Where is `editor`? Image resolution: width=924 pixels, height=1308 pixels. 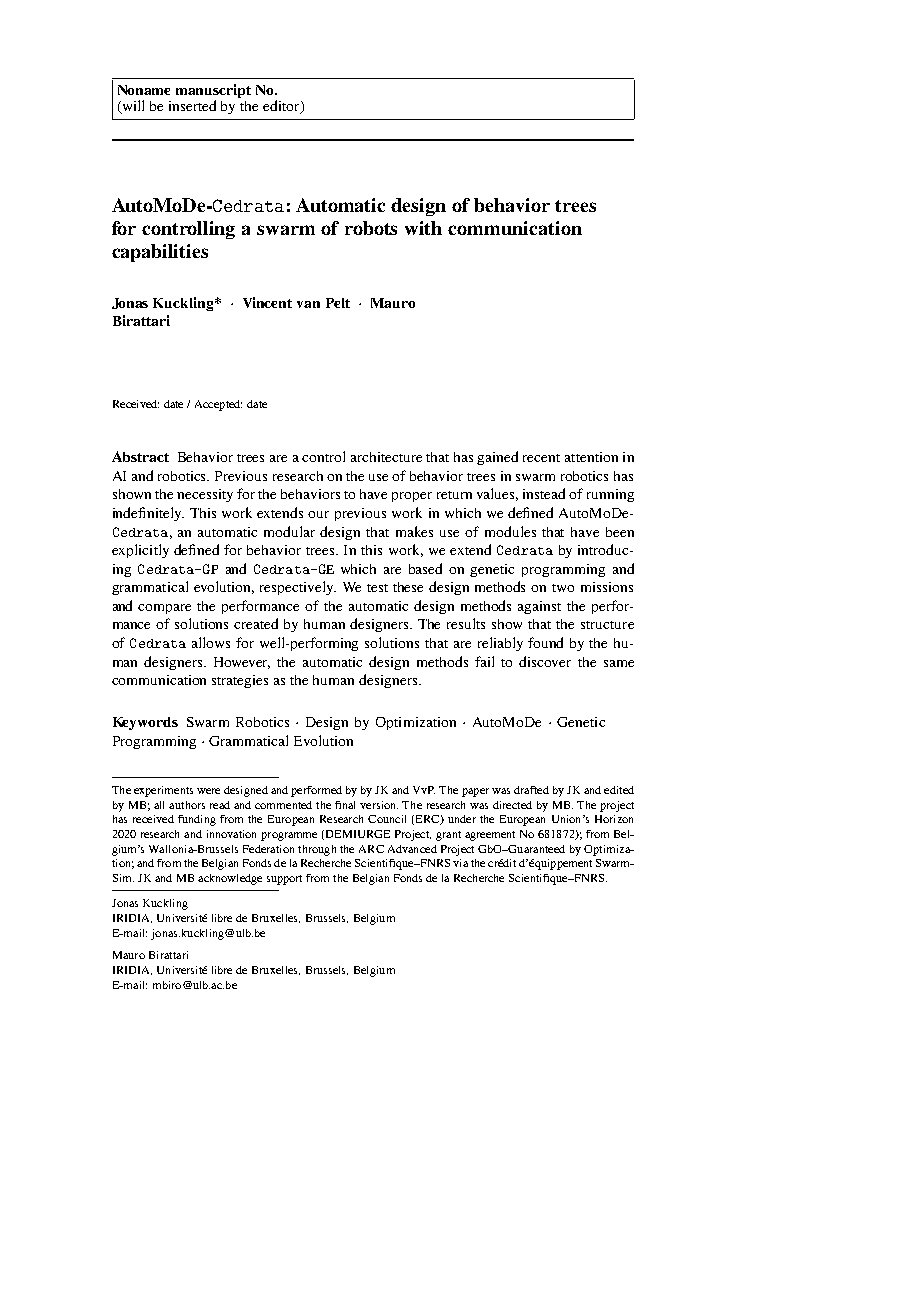
editor is located at coordinates (282, 107).
